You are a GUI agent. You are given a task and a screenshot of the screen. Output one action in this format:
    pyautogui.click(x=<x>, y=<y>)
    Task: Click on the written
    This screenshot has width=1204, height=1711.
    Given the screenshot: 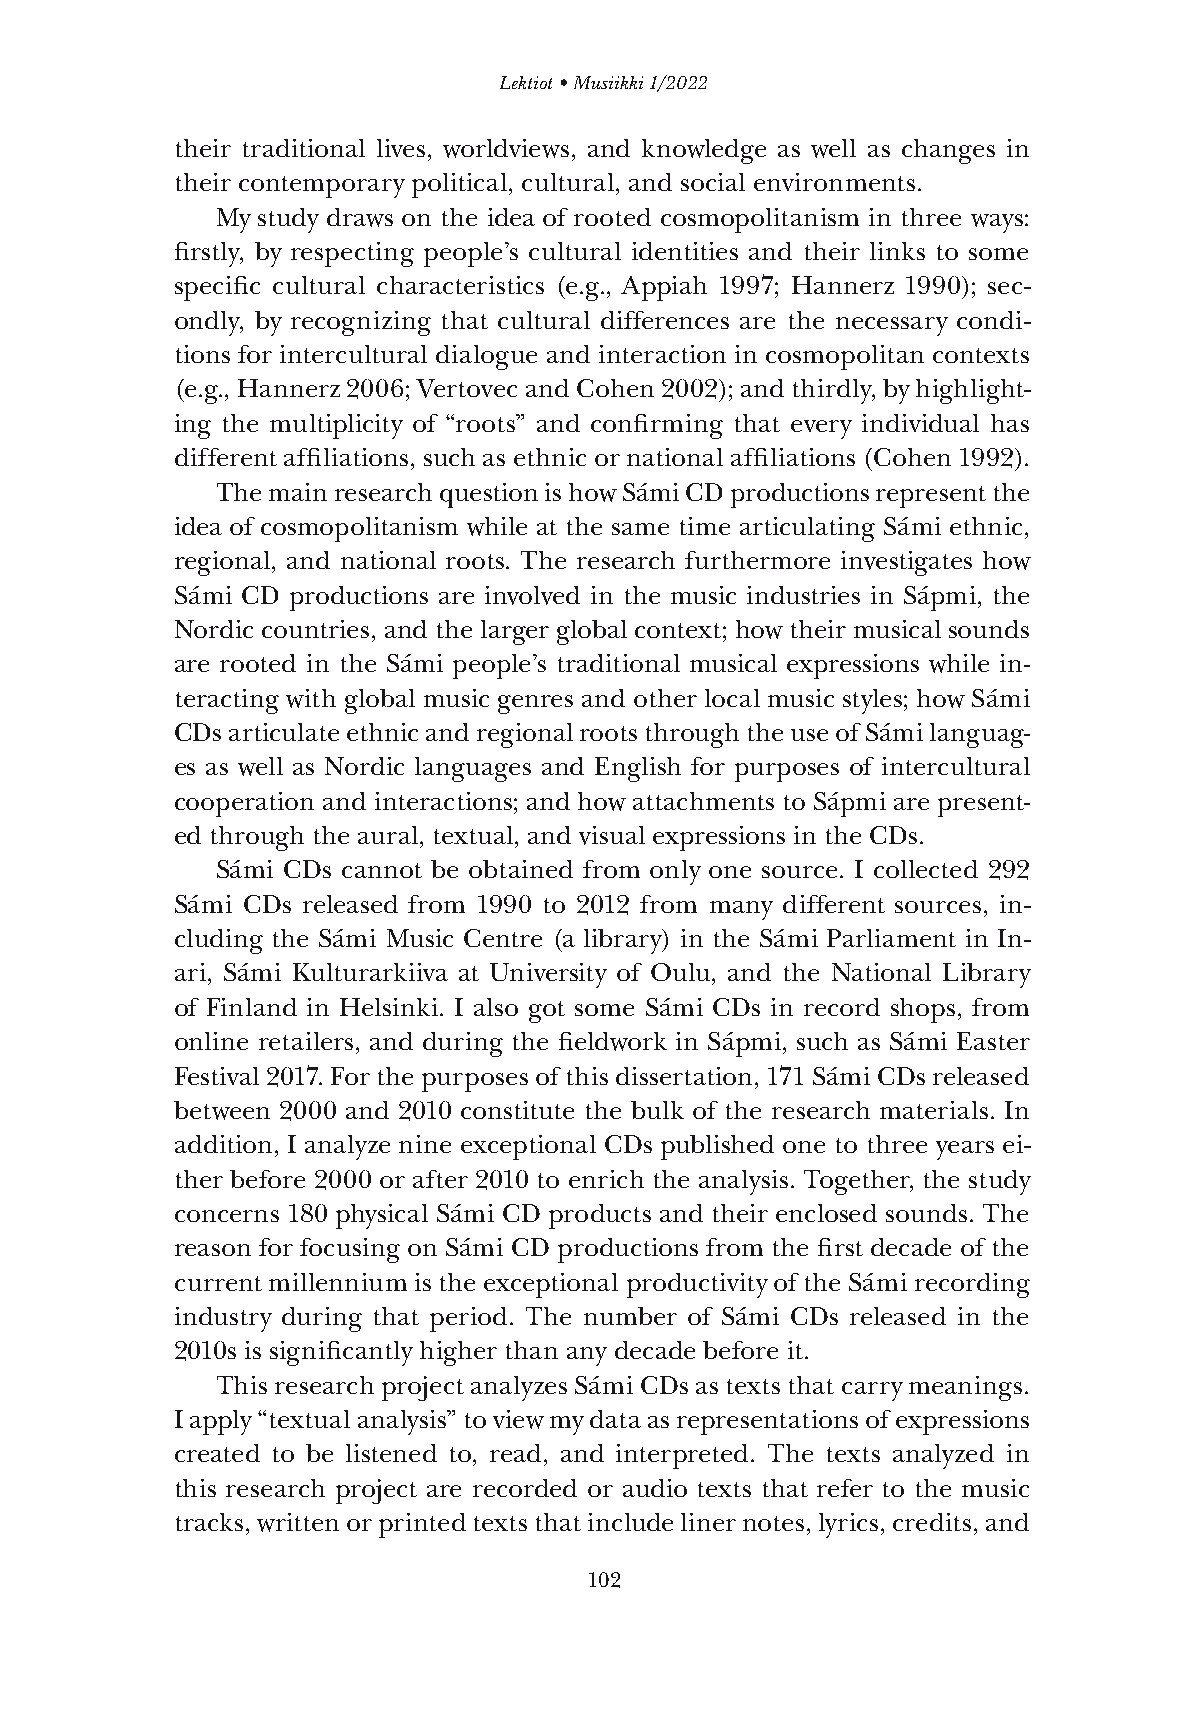 What is the action you would take?
    pyautogui.click(x=298, y=1522)
